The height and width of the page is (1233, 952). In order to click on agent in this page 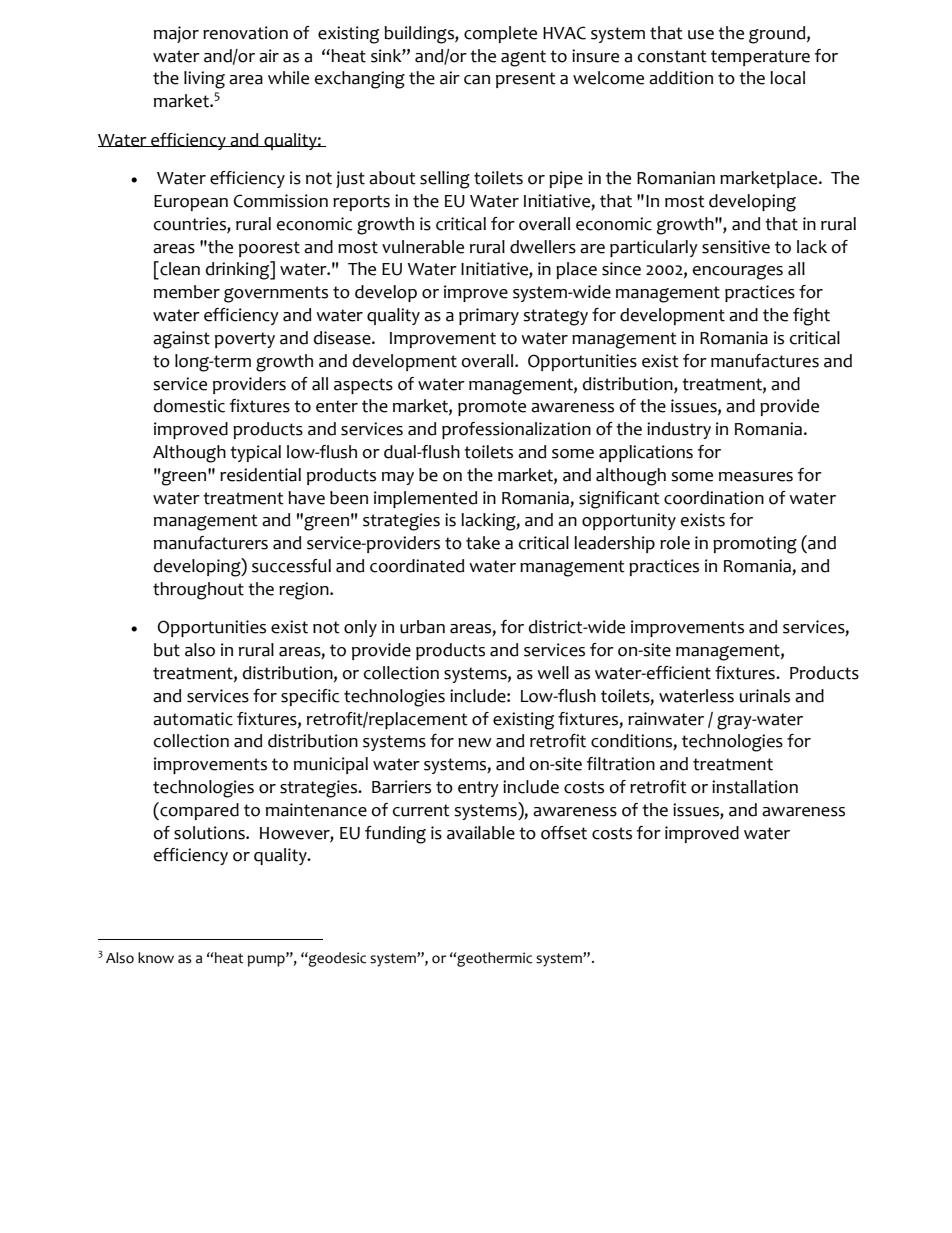, I will do `click(523, 58)`.
